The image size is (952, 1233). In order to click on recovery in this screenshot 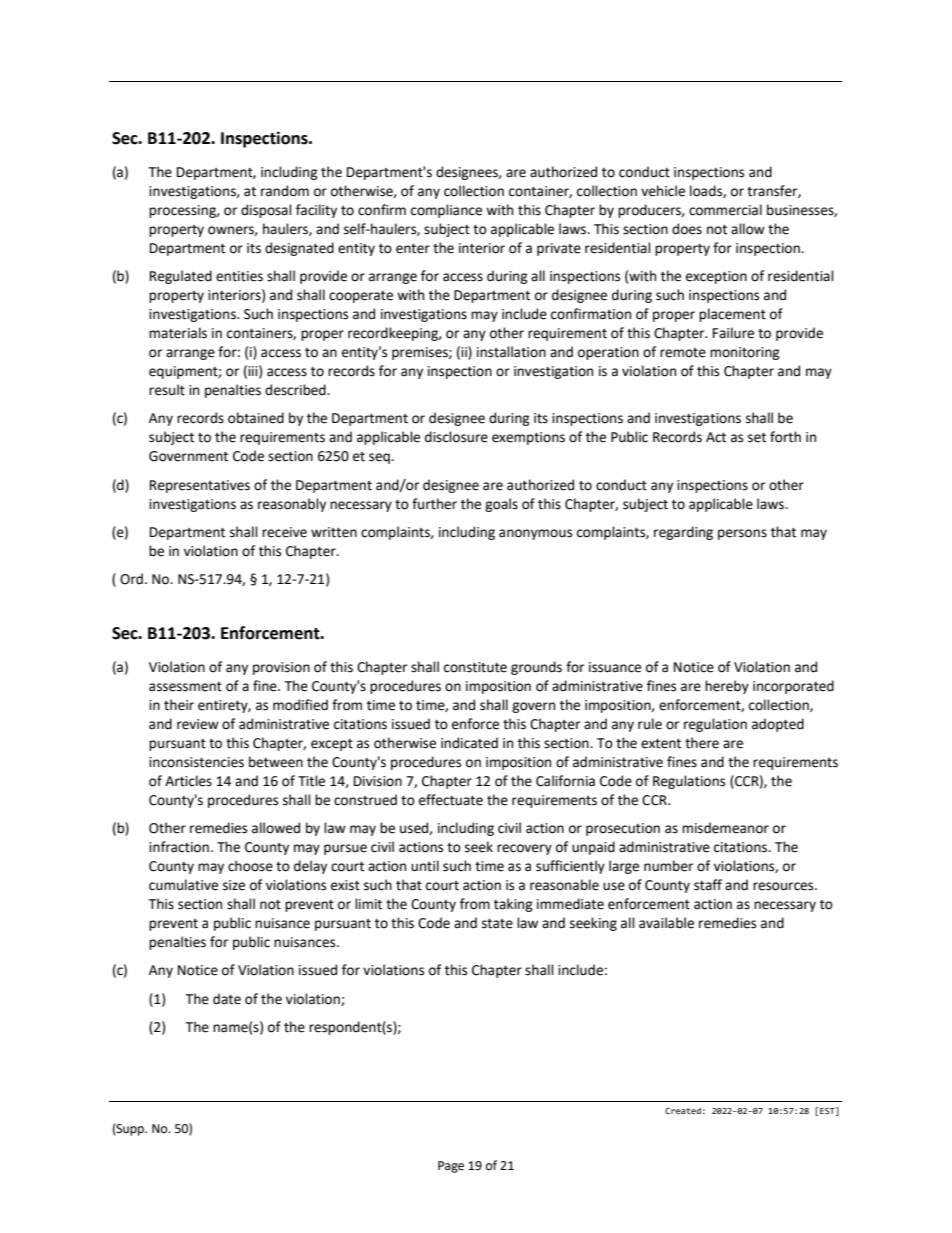, I will do `click(524, 849)`.
